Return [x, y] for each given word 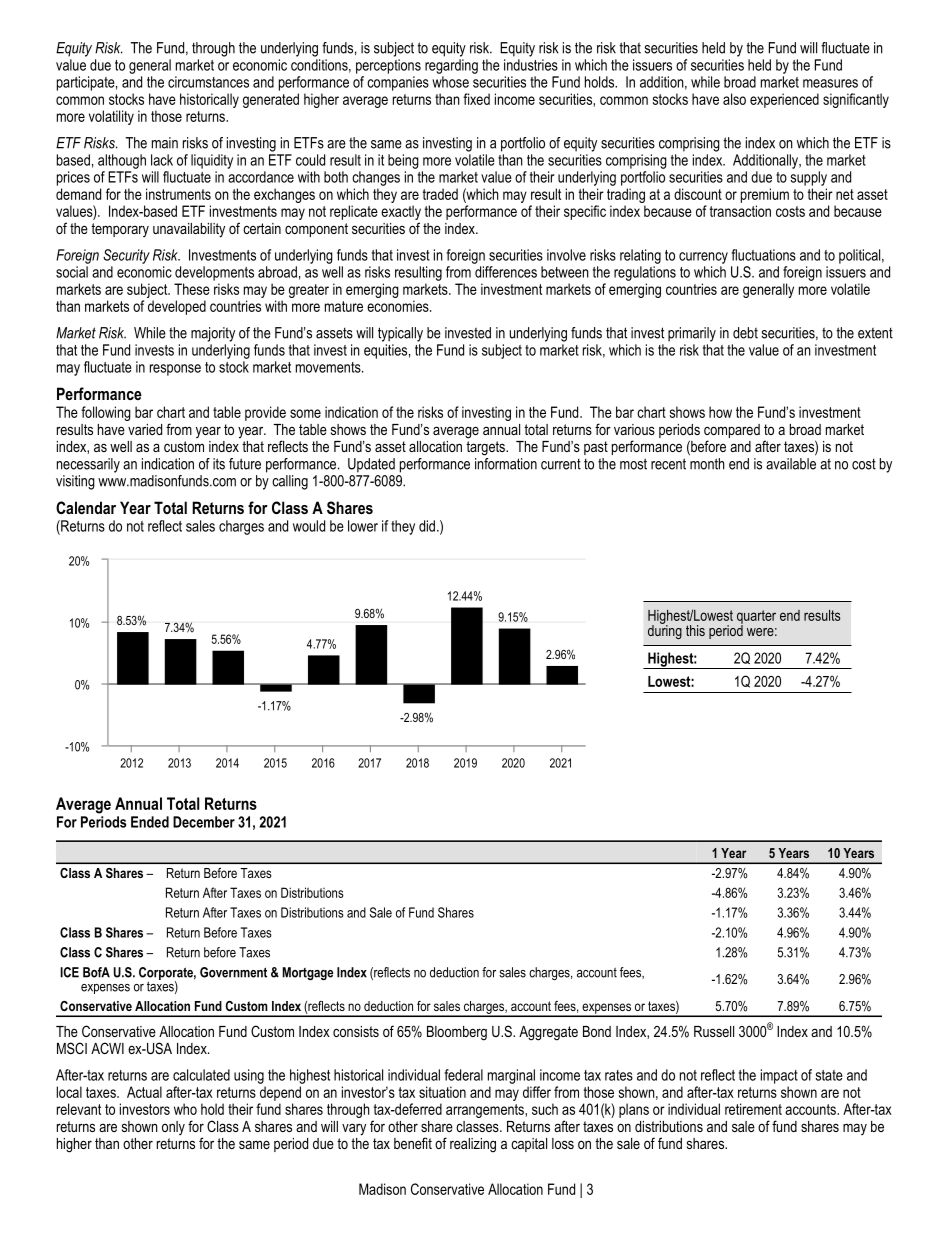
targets [486, 448]
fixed [476, 99]
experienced [784, 100]
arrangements [486, 1111]
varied [145, 429]
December [204, 822]
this [695, 630]
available [791, 462]
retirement [753, 1109]
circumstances [208, 82]
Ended [150, 822]
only [173, 1128]
